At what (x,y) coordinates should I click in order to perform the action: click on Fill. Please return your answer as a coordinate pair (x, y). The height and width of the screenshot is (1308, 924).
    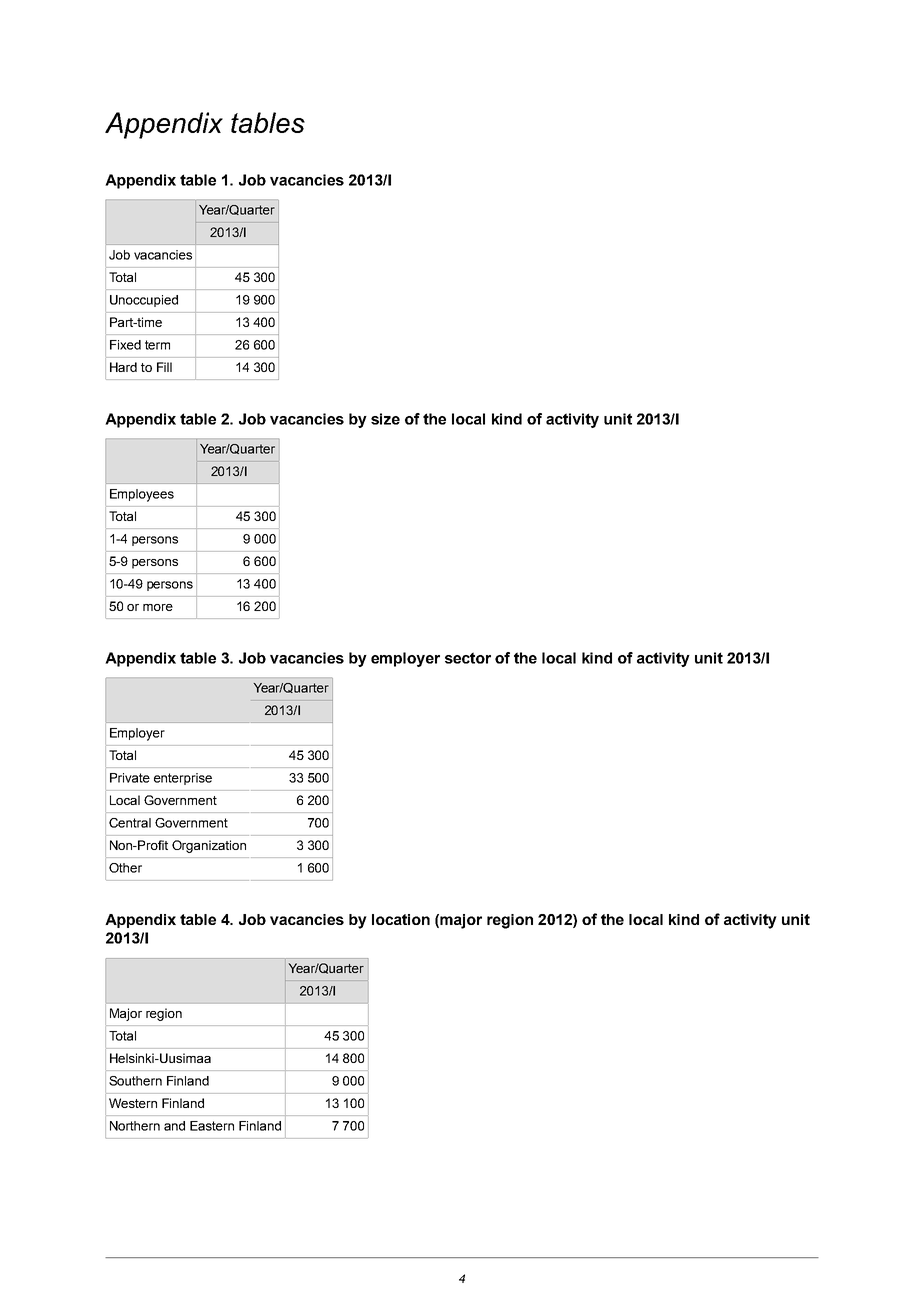
    Looking at the image, I should click on (164, 367).
